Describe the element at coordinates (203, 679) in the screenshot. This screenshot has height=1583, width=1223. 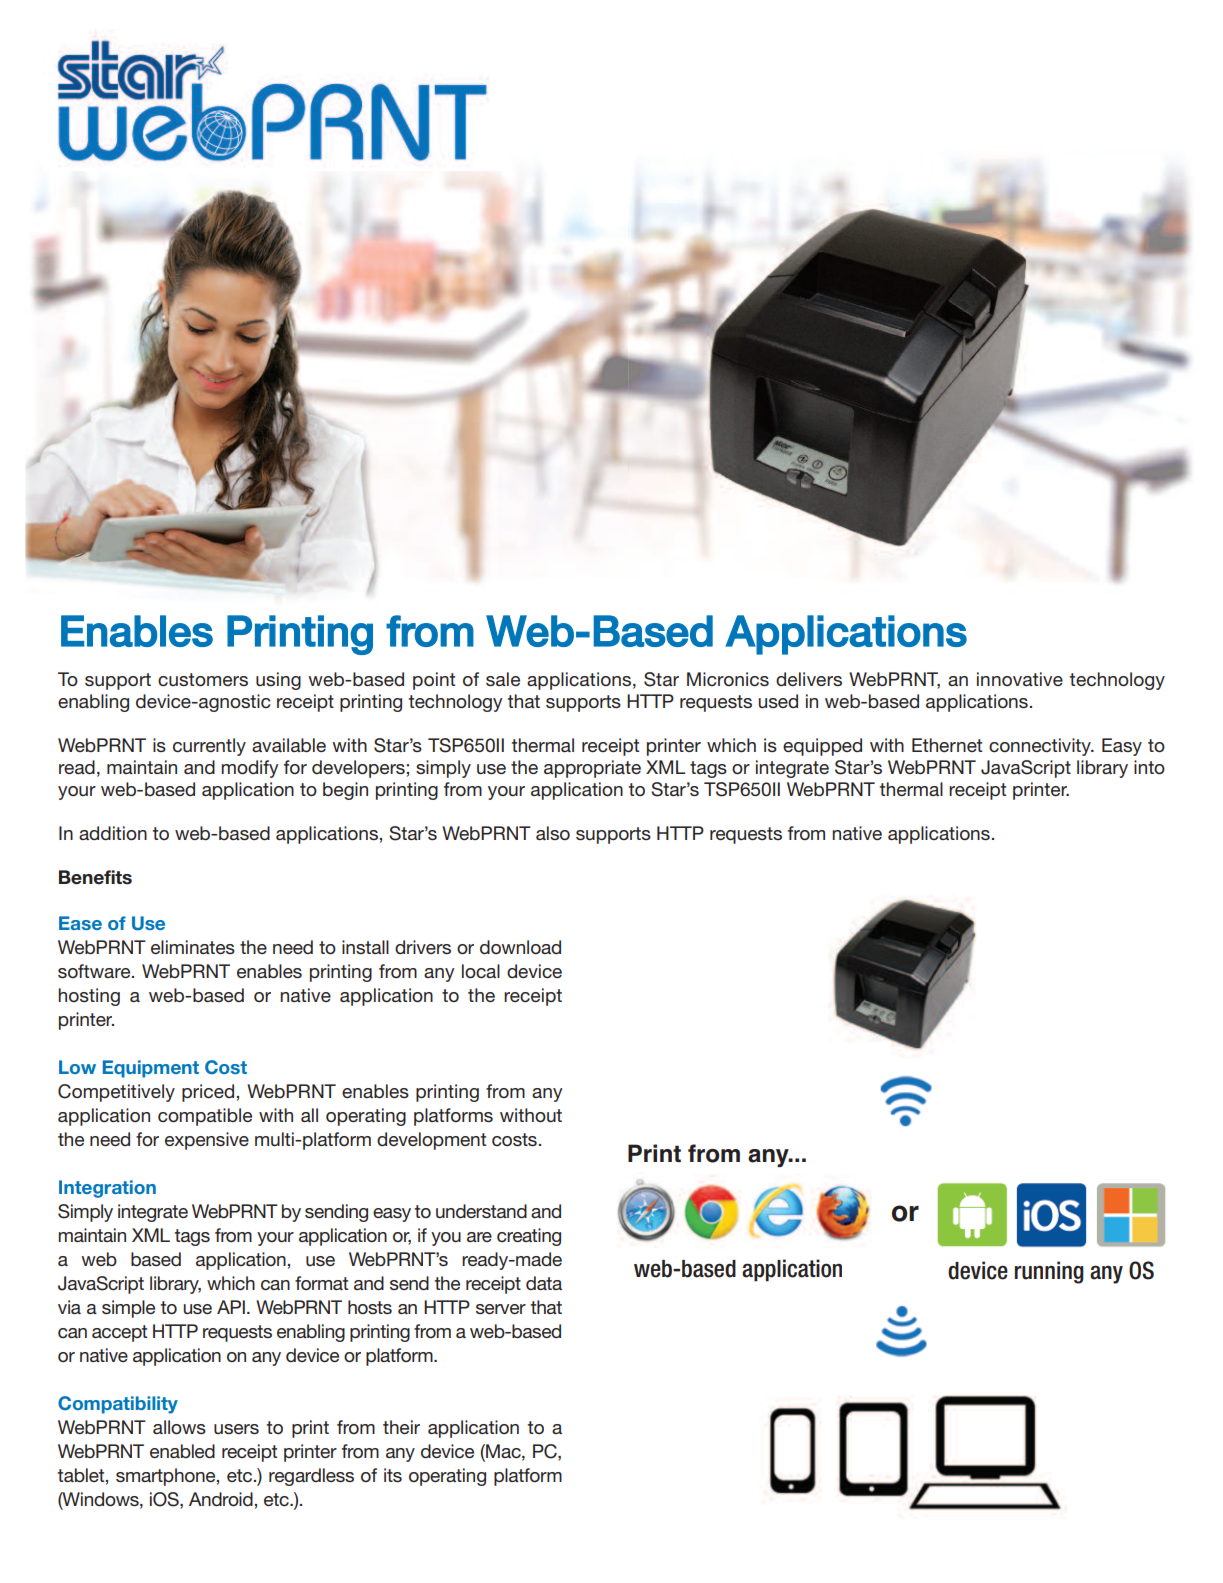
I see `customers` at that location.
